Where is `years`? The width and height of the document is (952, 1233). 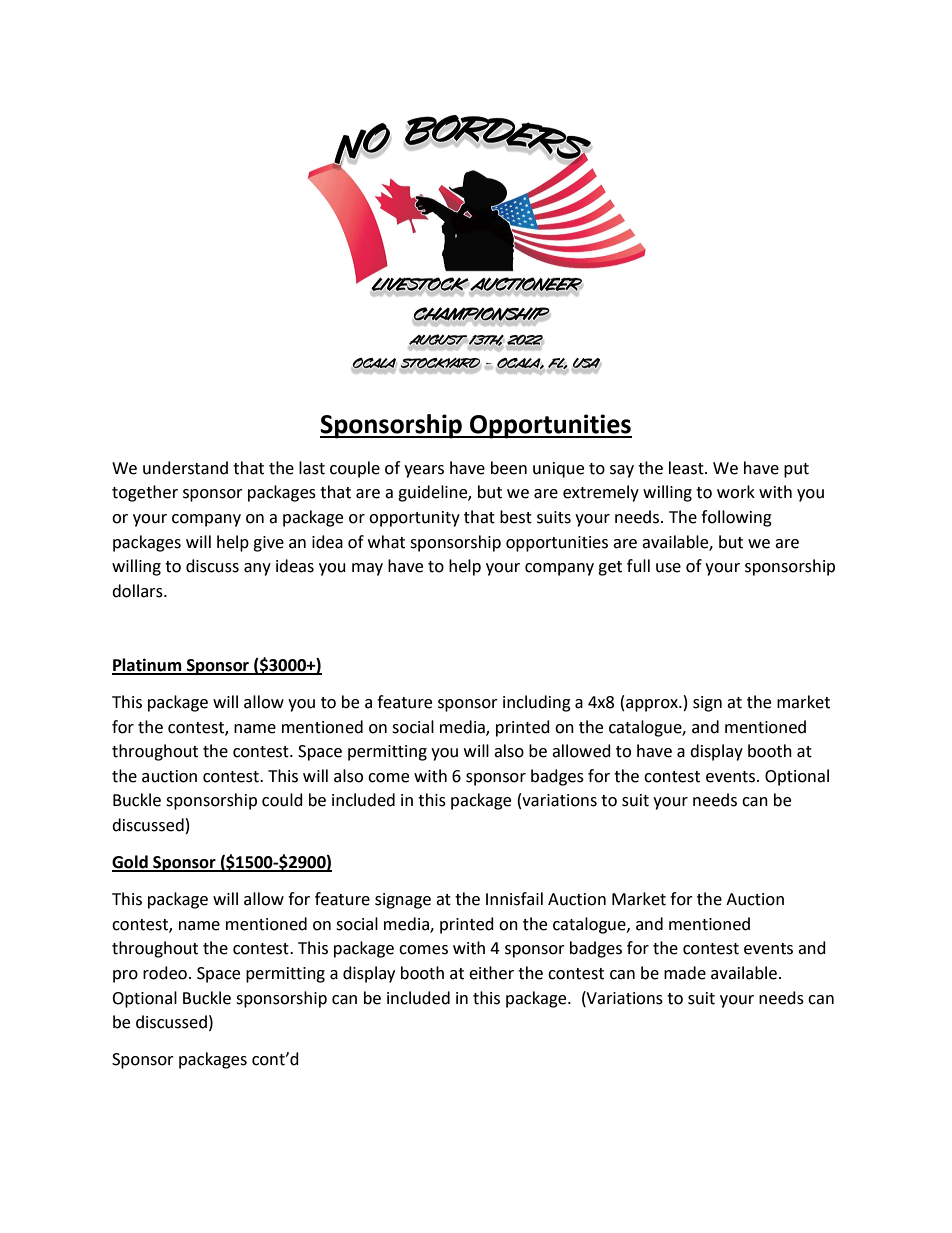
years is located at coordinates (424, 471).
